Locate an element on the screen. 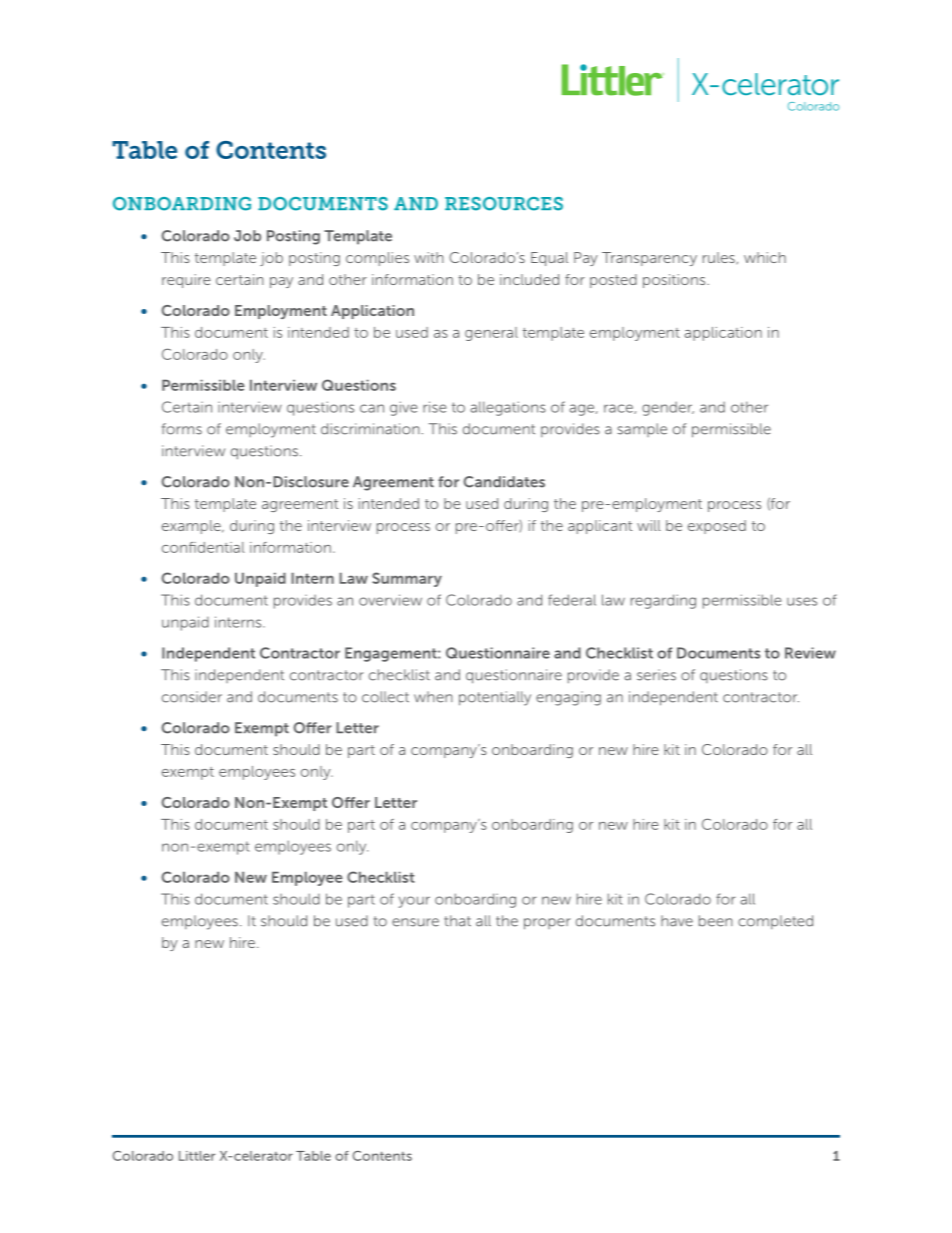  rules is located at coordinates (720, 258).
